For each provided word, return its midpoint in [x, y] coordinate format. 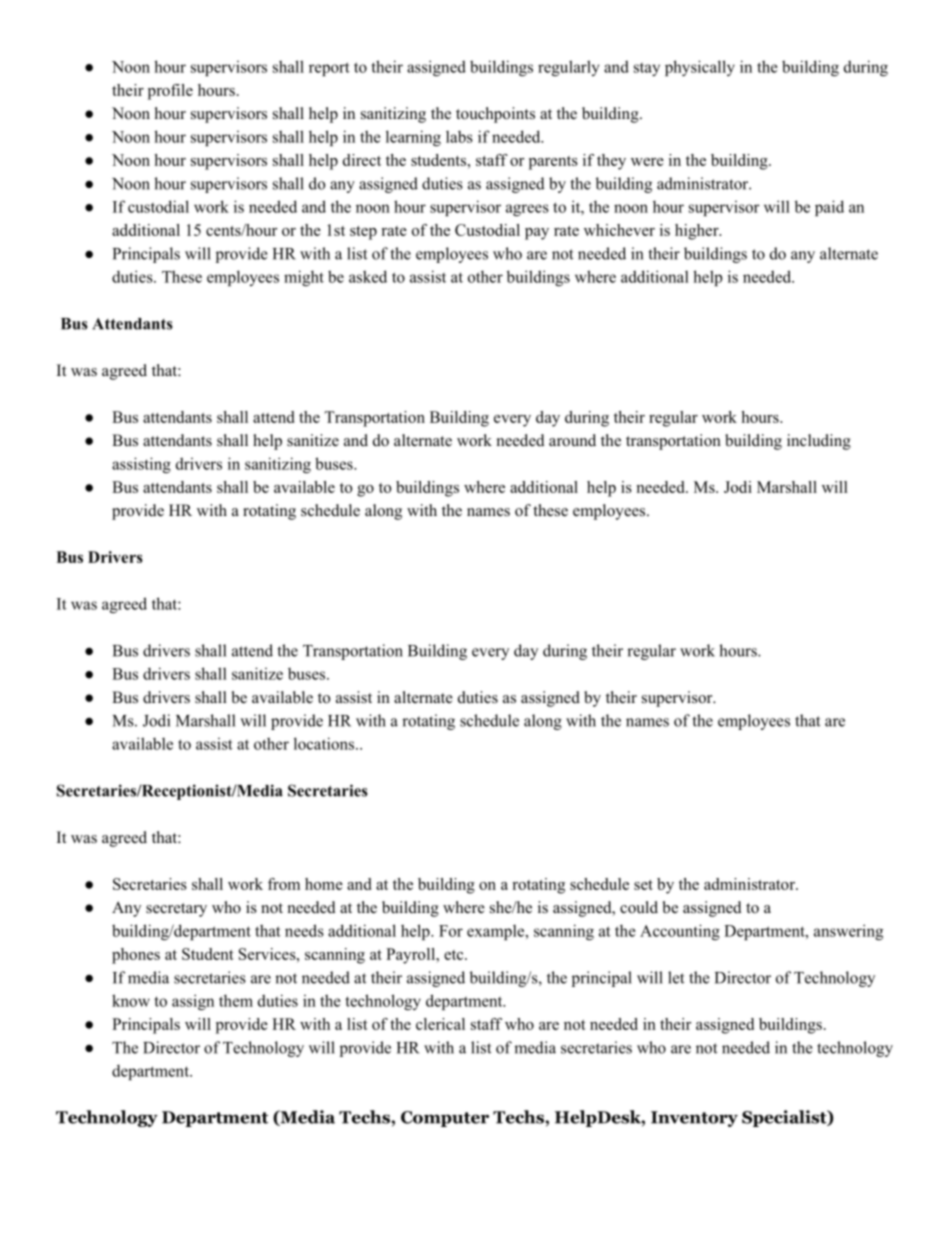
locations [325, 743]
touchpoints [495, 115]
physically [700, 68]
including [819, 442]
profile [170, 92]
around [572, 440]
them [236, 1000]
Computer [445, 1119]
